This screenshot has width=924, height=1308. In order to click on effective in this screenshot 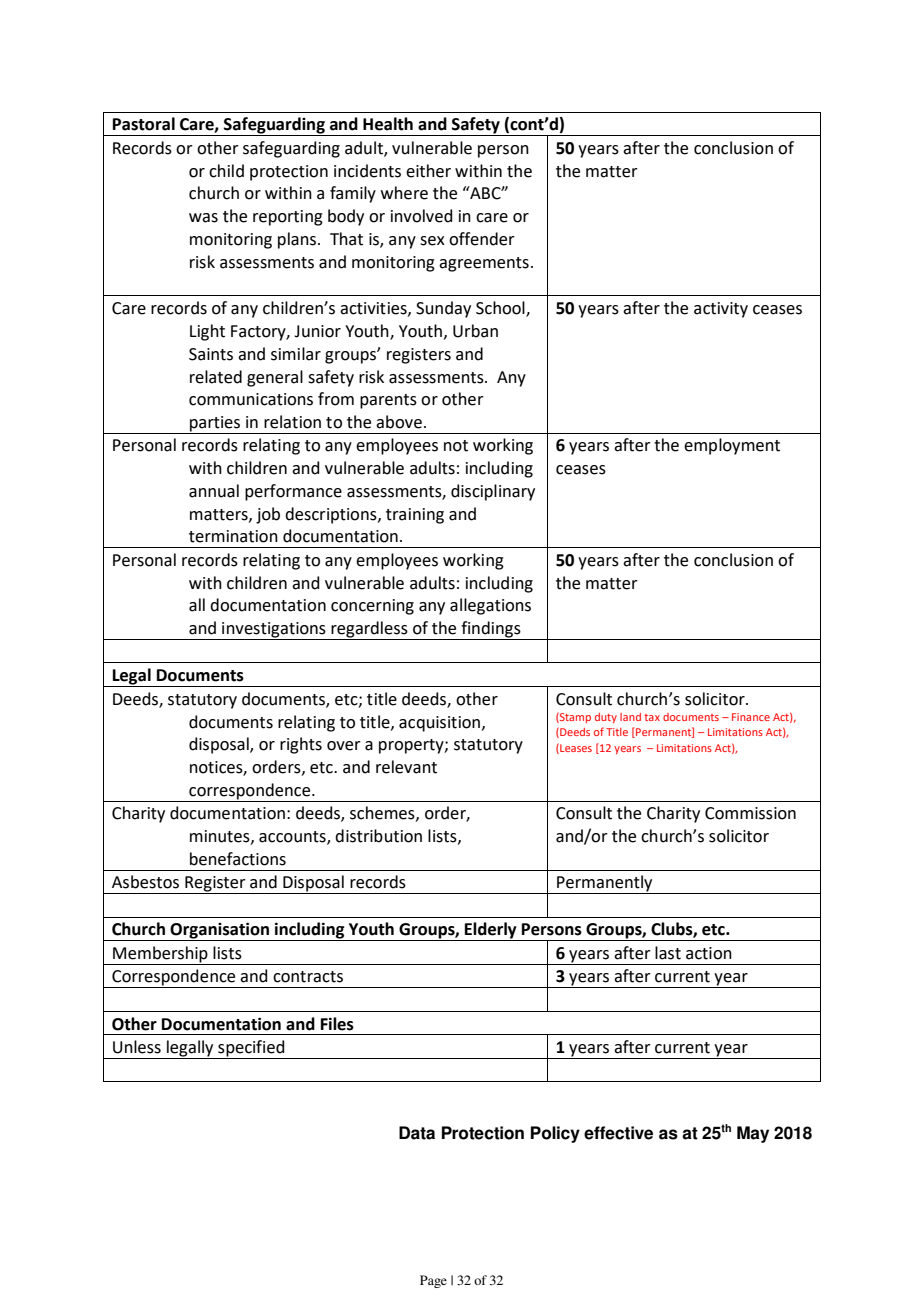, I will do `click(618, 1133)`.
